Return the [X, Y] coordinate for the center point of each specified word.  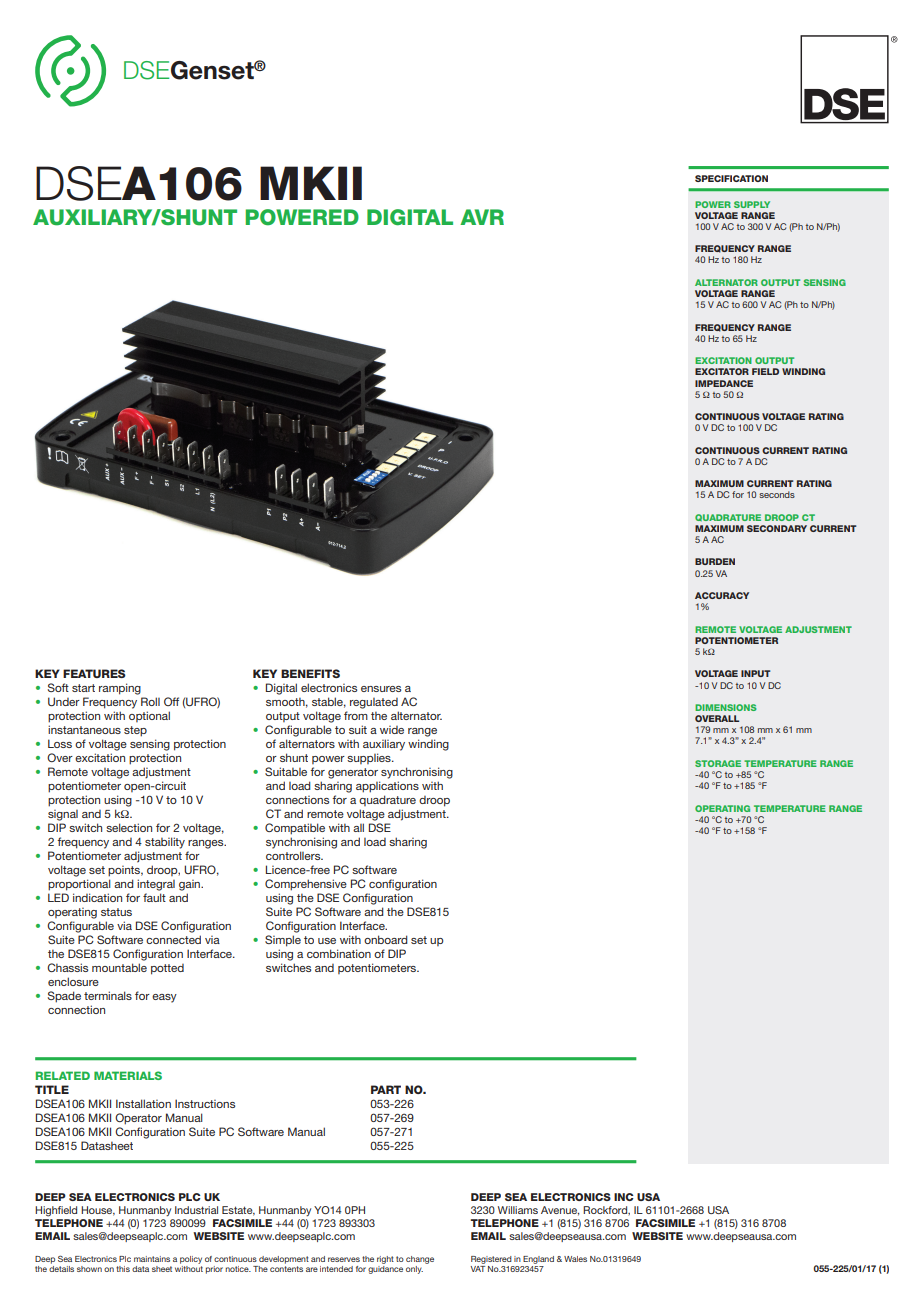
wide [392, 730]
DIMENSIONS [725, 707]
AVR [482, 217]
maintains [152, 1259]
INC [624, 1197]
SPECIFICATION [731, 178]
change [420, 1260]
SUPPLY [752, 204]
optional [149, 716]
